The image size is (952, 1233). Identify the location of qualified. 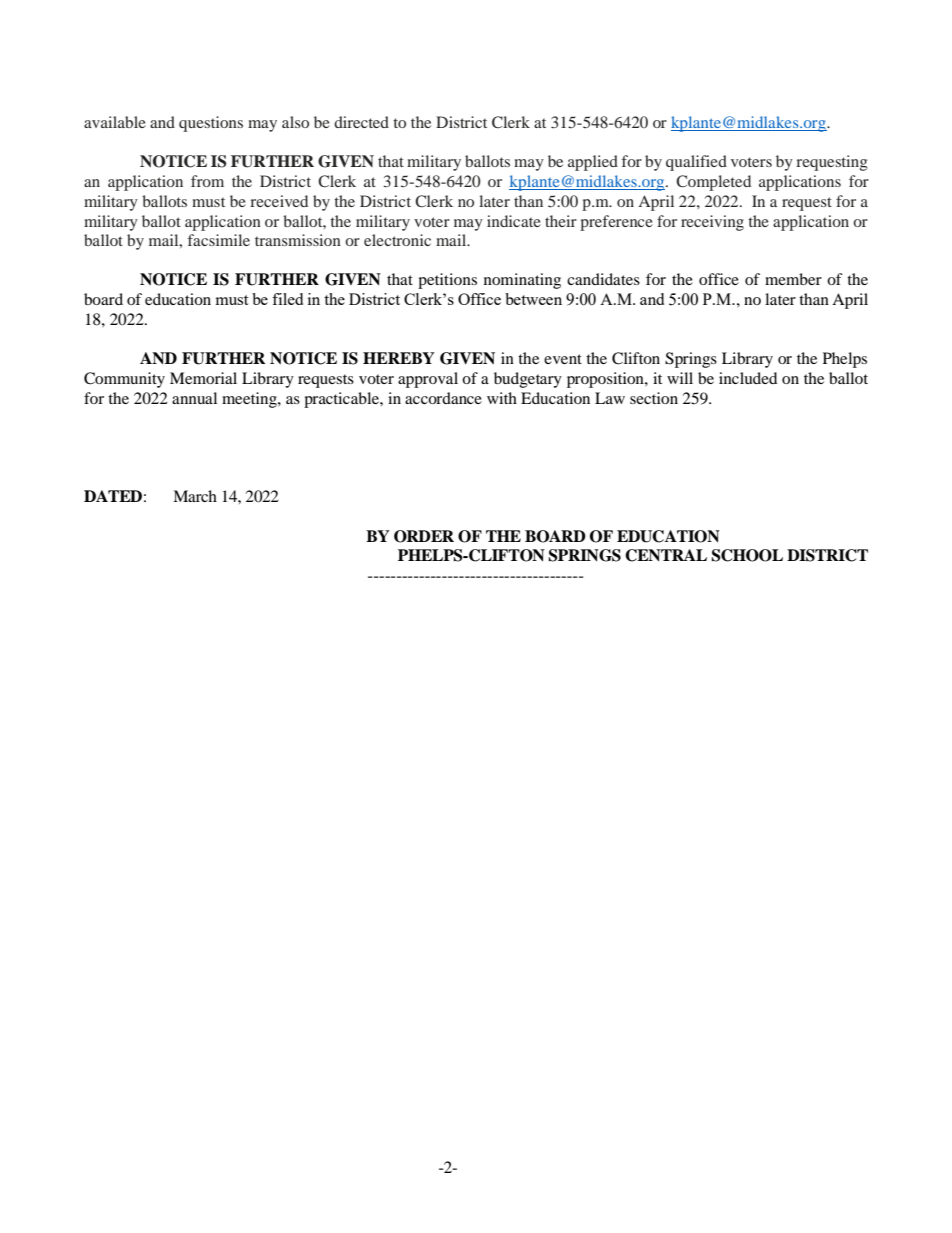
(696, 163).
